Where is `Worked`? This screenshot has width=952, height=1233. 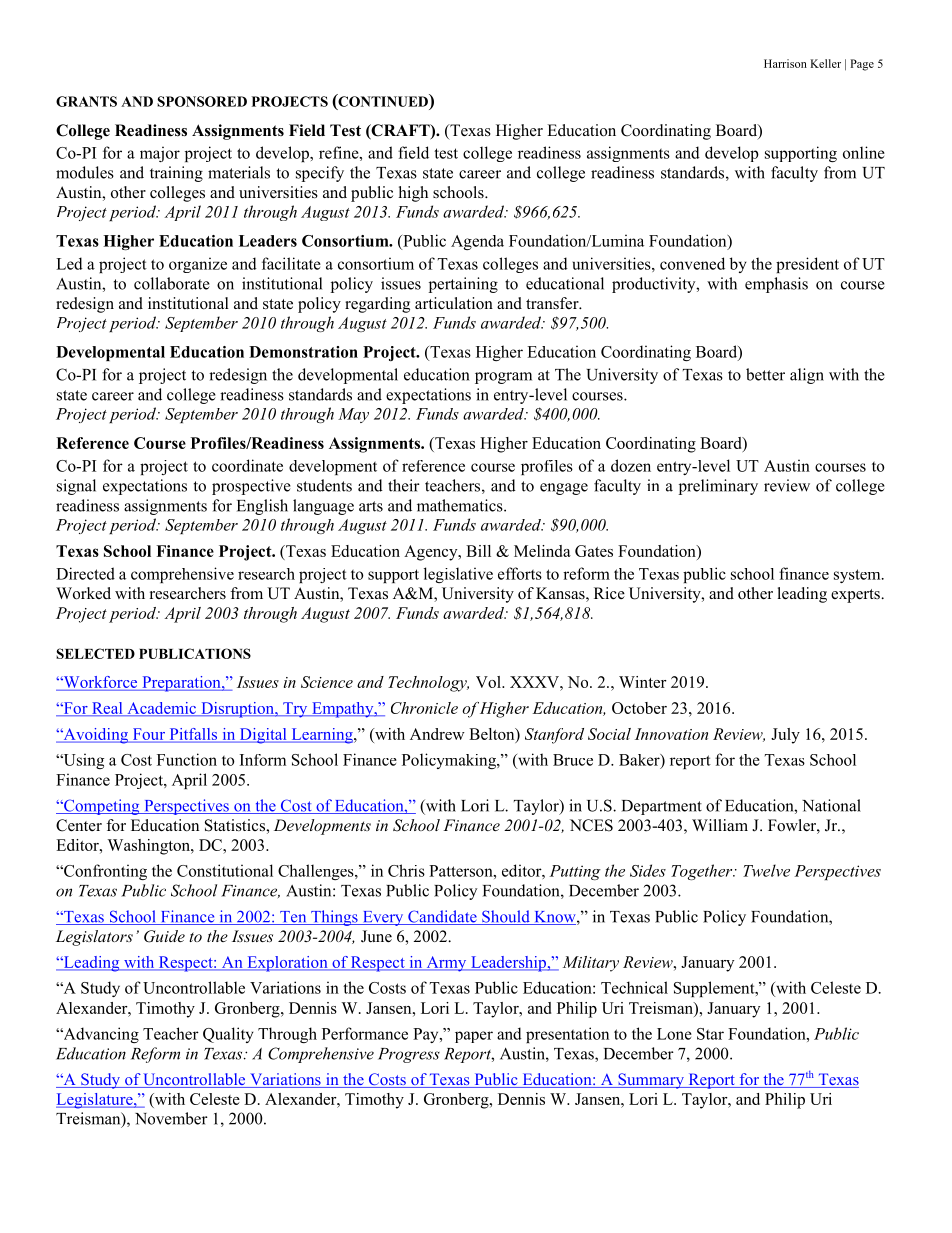 Worked is located at coordinates (83, 593).
